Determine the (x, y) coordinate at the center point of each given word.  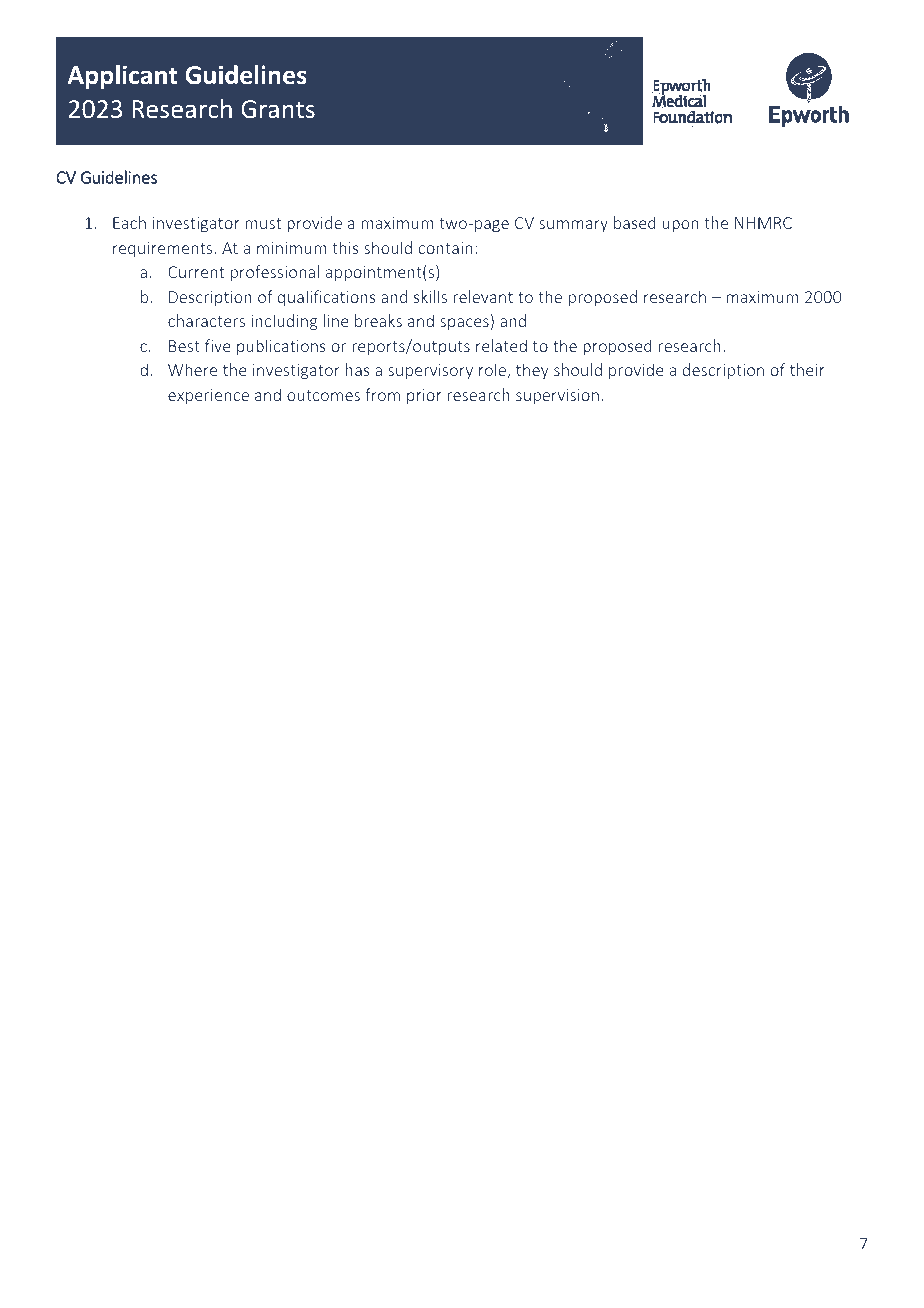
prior (424, 396)
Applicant (122, 77)
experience (208, 397)
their (807, 369)
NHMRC (763, 223)
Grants (278, 109)
